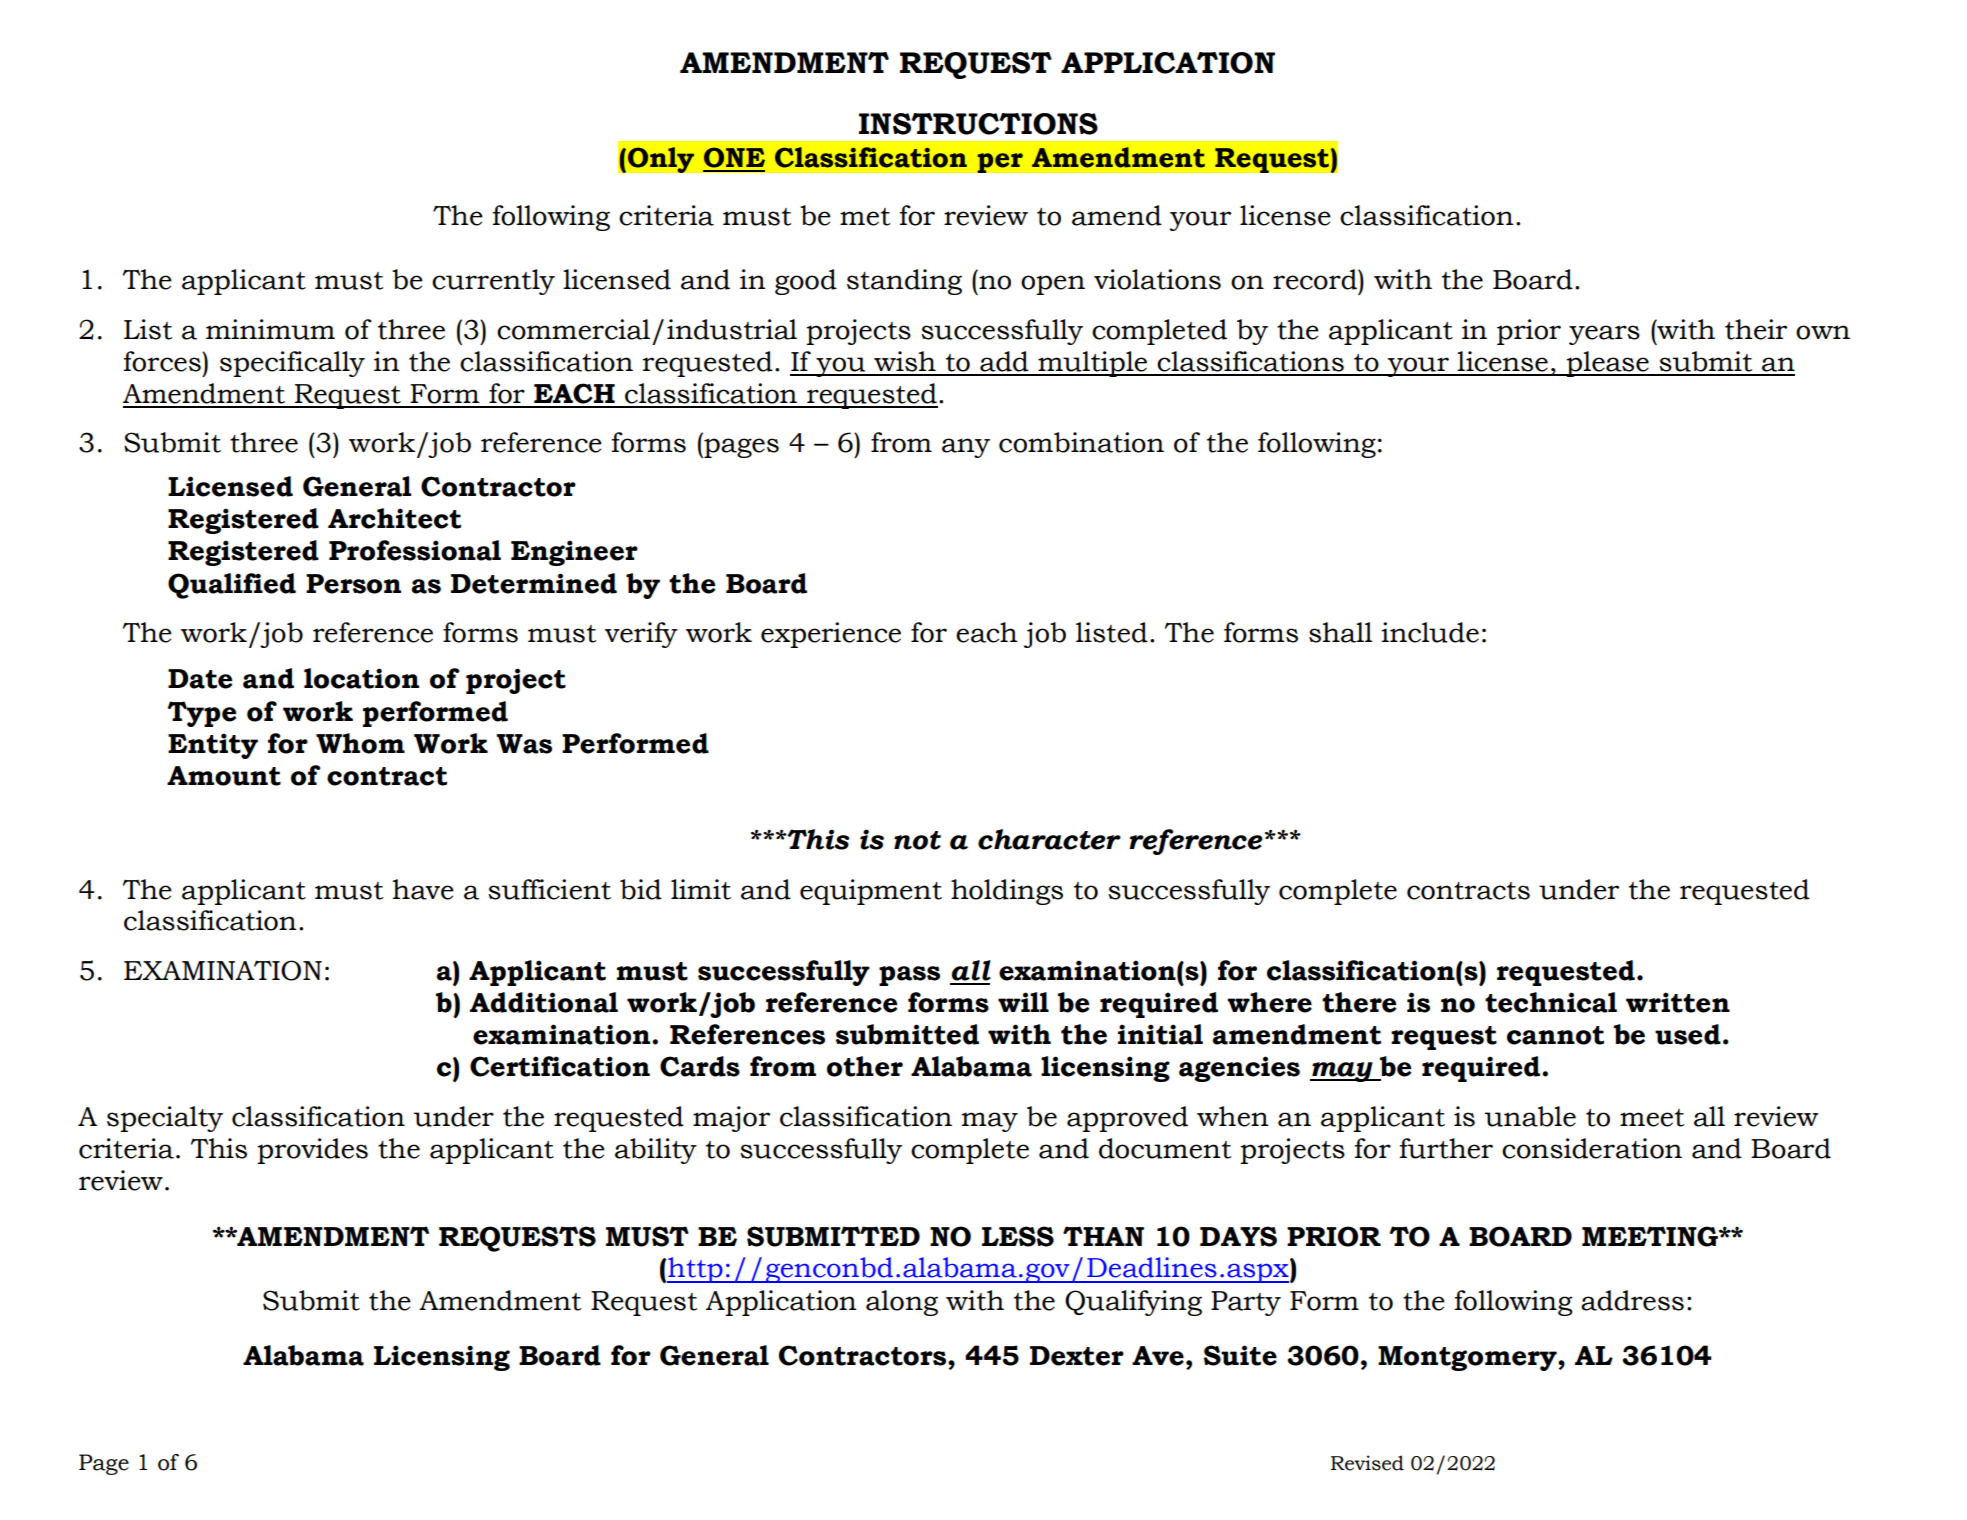 The width and height of the page is (1967, 1520). What do you see at coordinates (1127, 1119) in the page?
I see `approved` at bounding box center [1127, 1119].
